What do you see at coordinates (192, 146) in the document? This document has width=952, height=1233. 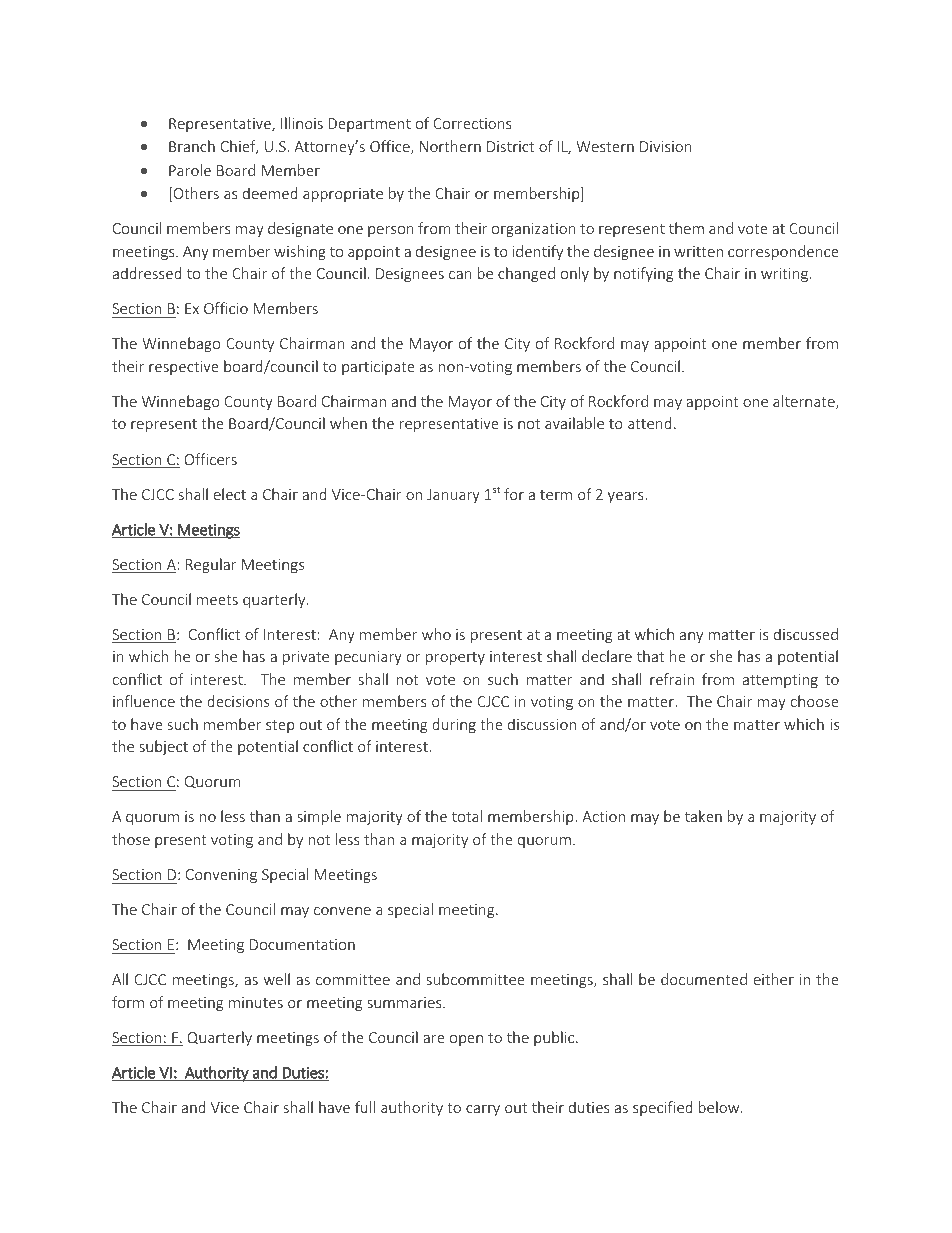 I see `Branch` at bounding box center [192, 146].
